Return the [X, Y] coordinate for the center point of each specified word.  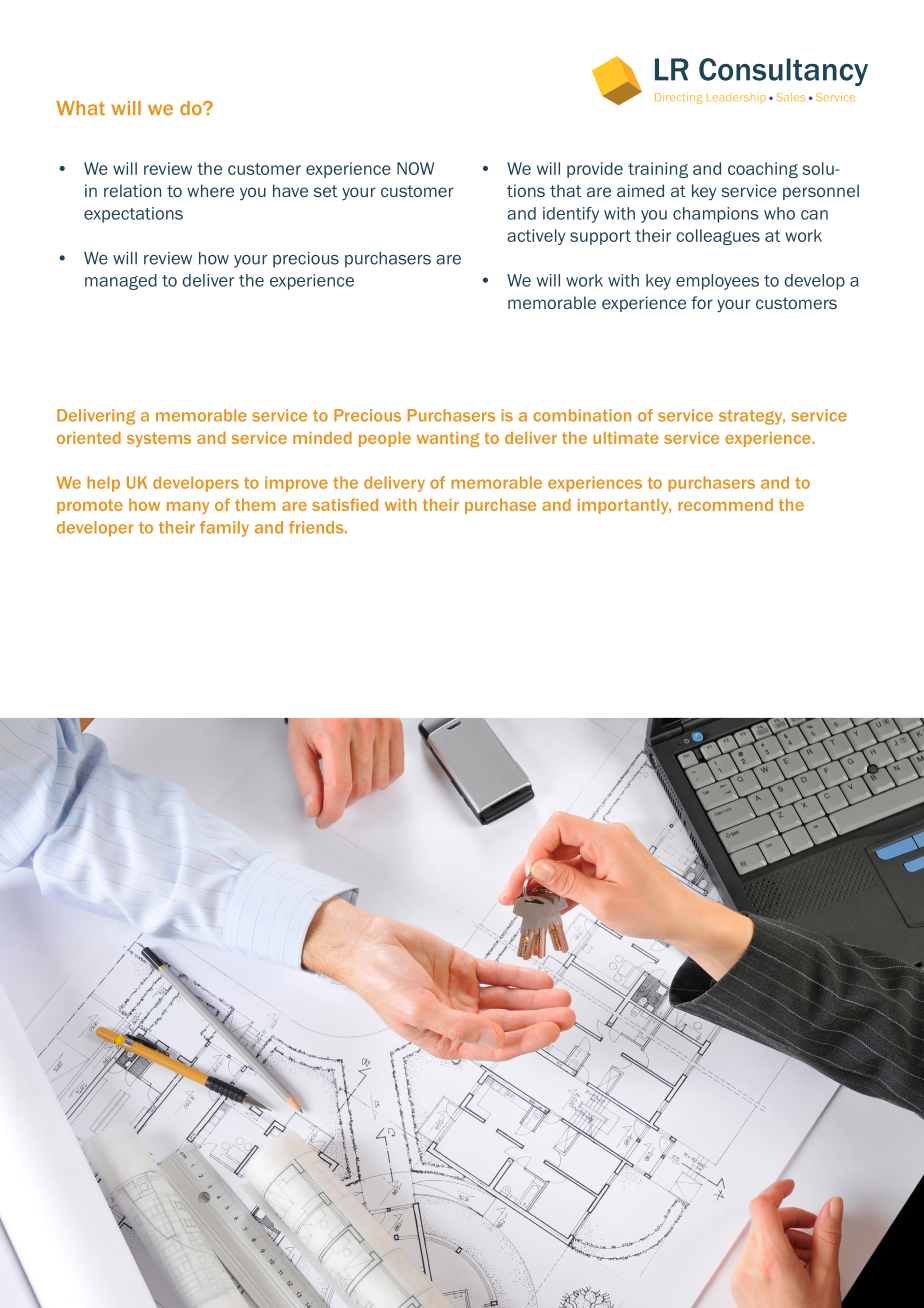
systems [159, 439]
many [188, 508]
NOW [415, 168]
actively [536, 237]
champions [715, 215]
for [702, 302]
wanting [448, 439]
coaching [763, 170]
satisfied [345, 504]
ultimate [626, 437]
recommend [725, 504]
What [80, 108]
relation [132, 190]
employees [717, 282]
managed [121, 282]
